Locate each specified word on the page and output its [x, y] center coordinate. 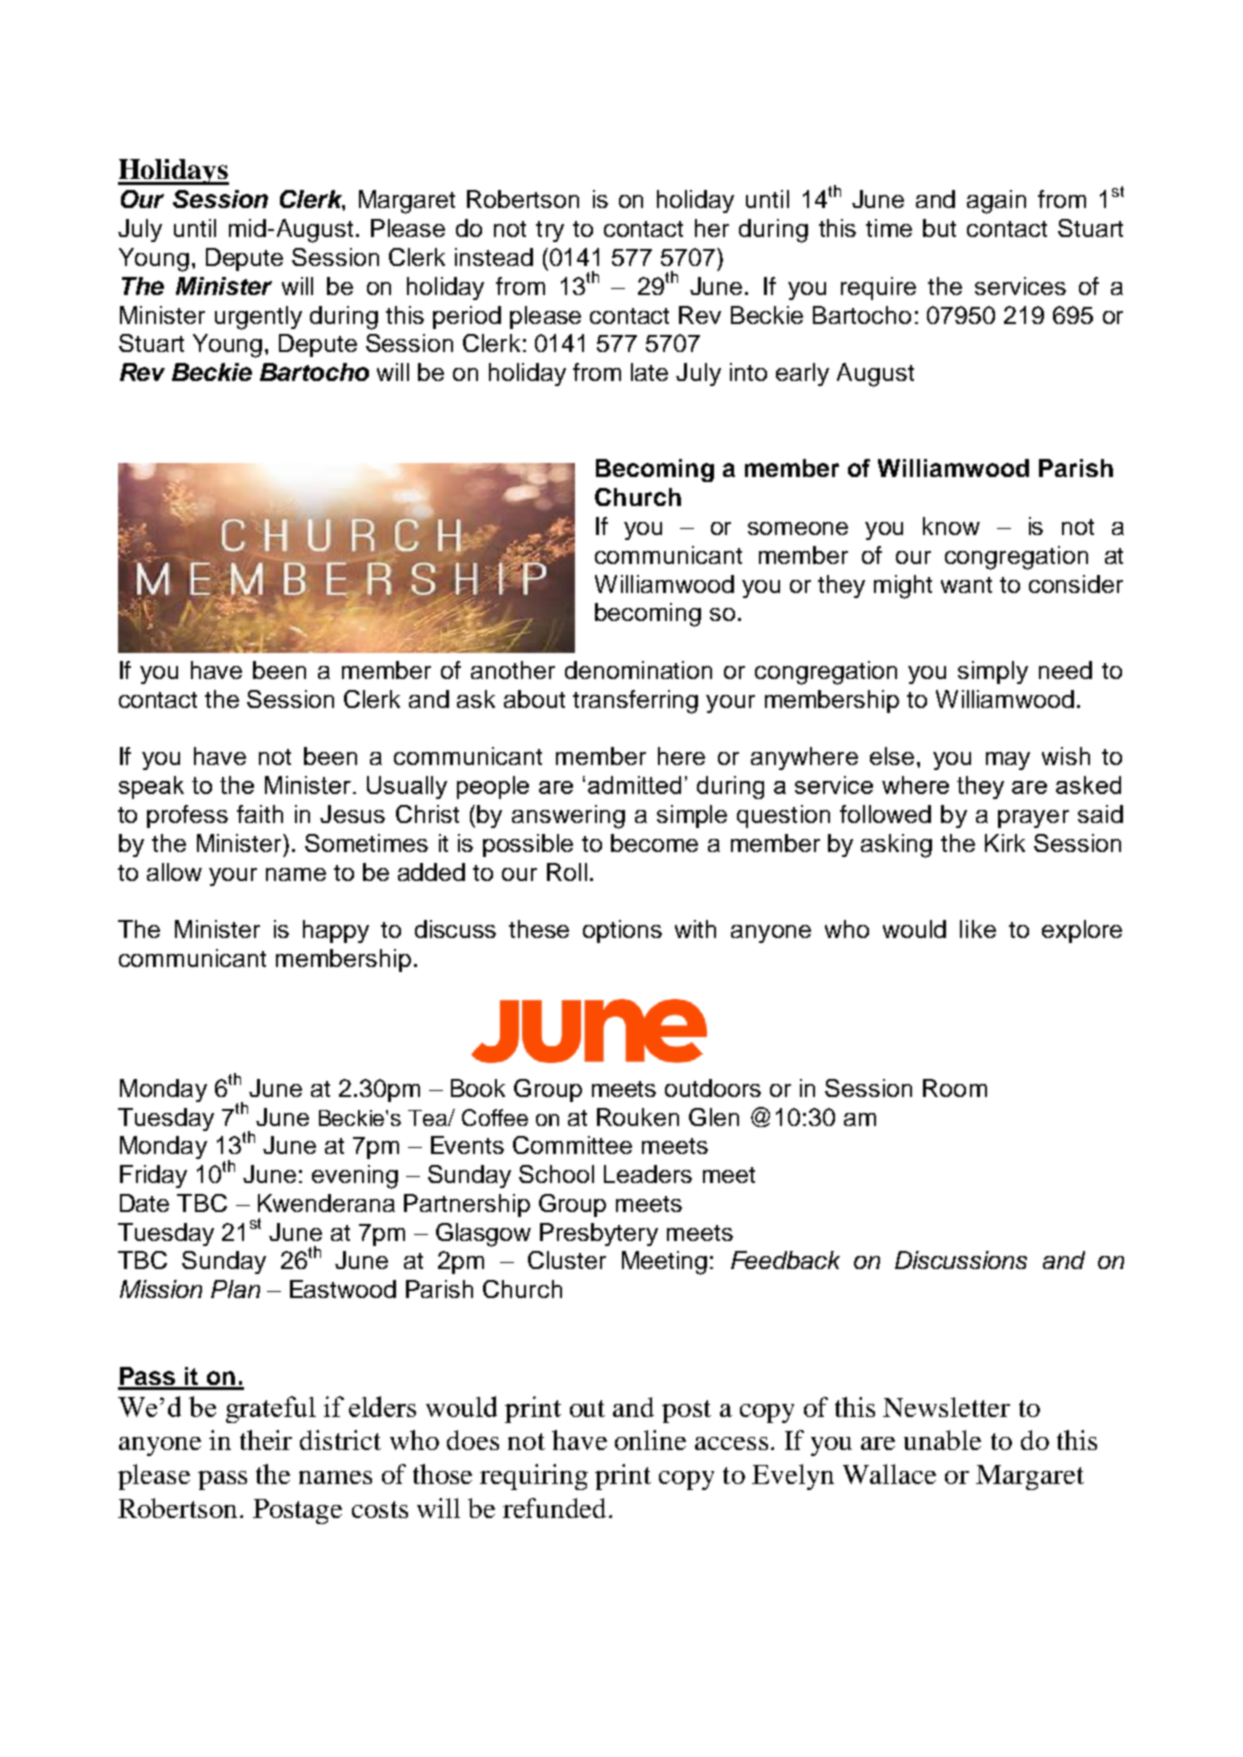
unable [942, 1440]
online [650, 1440]
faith [260, 814]
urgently [258, 318]
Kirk [1005, 843]
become [654, 843]
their [266, 1440]
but [939, 228]
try [550, 231]
